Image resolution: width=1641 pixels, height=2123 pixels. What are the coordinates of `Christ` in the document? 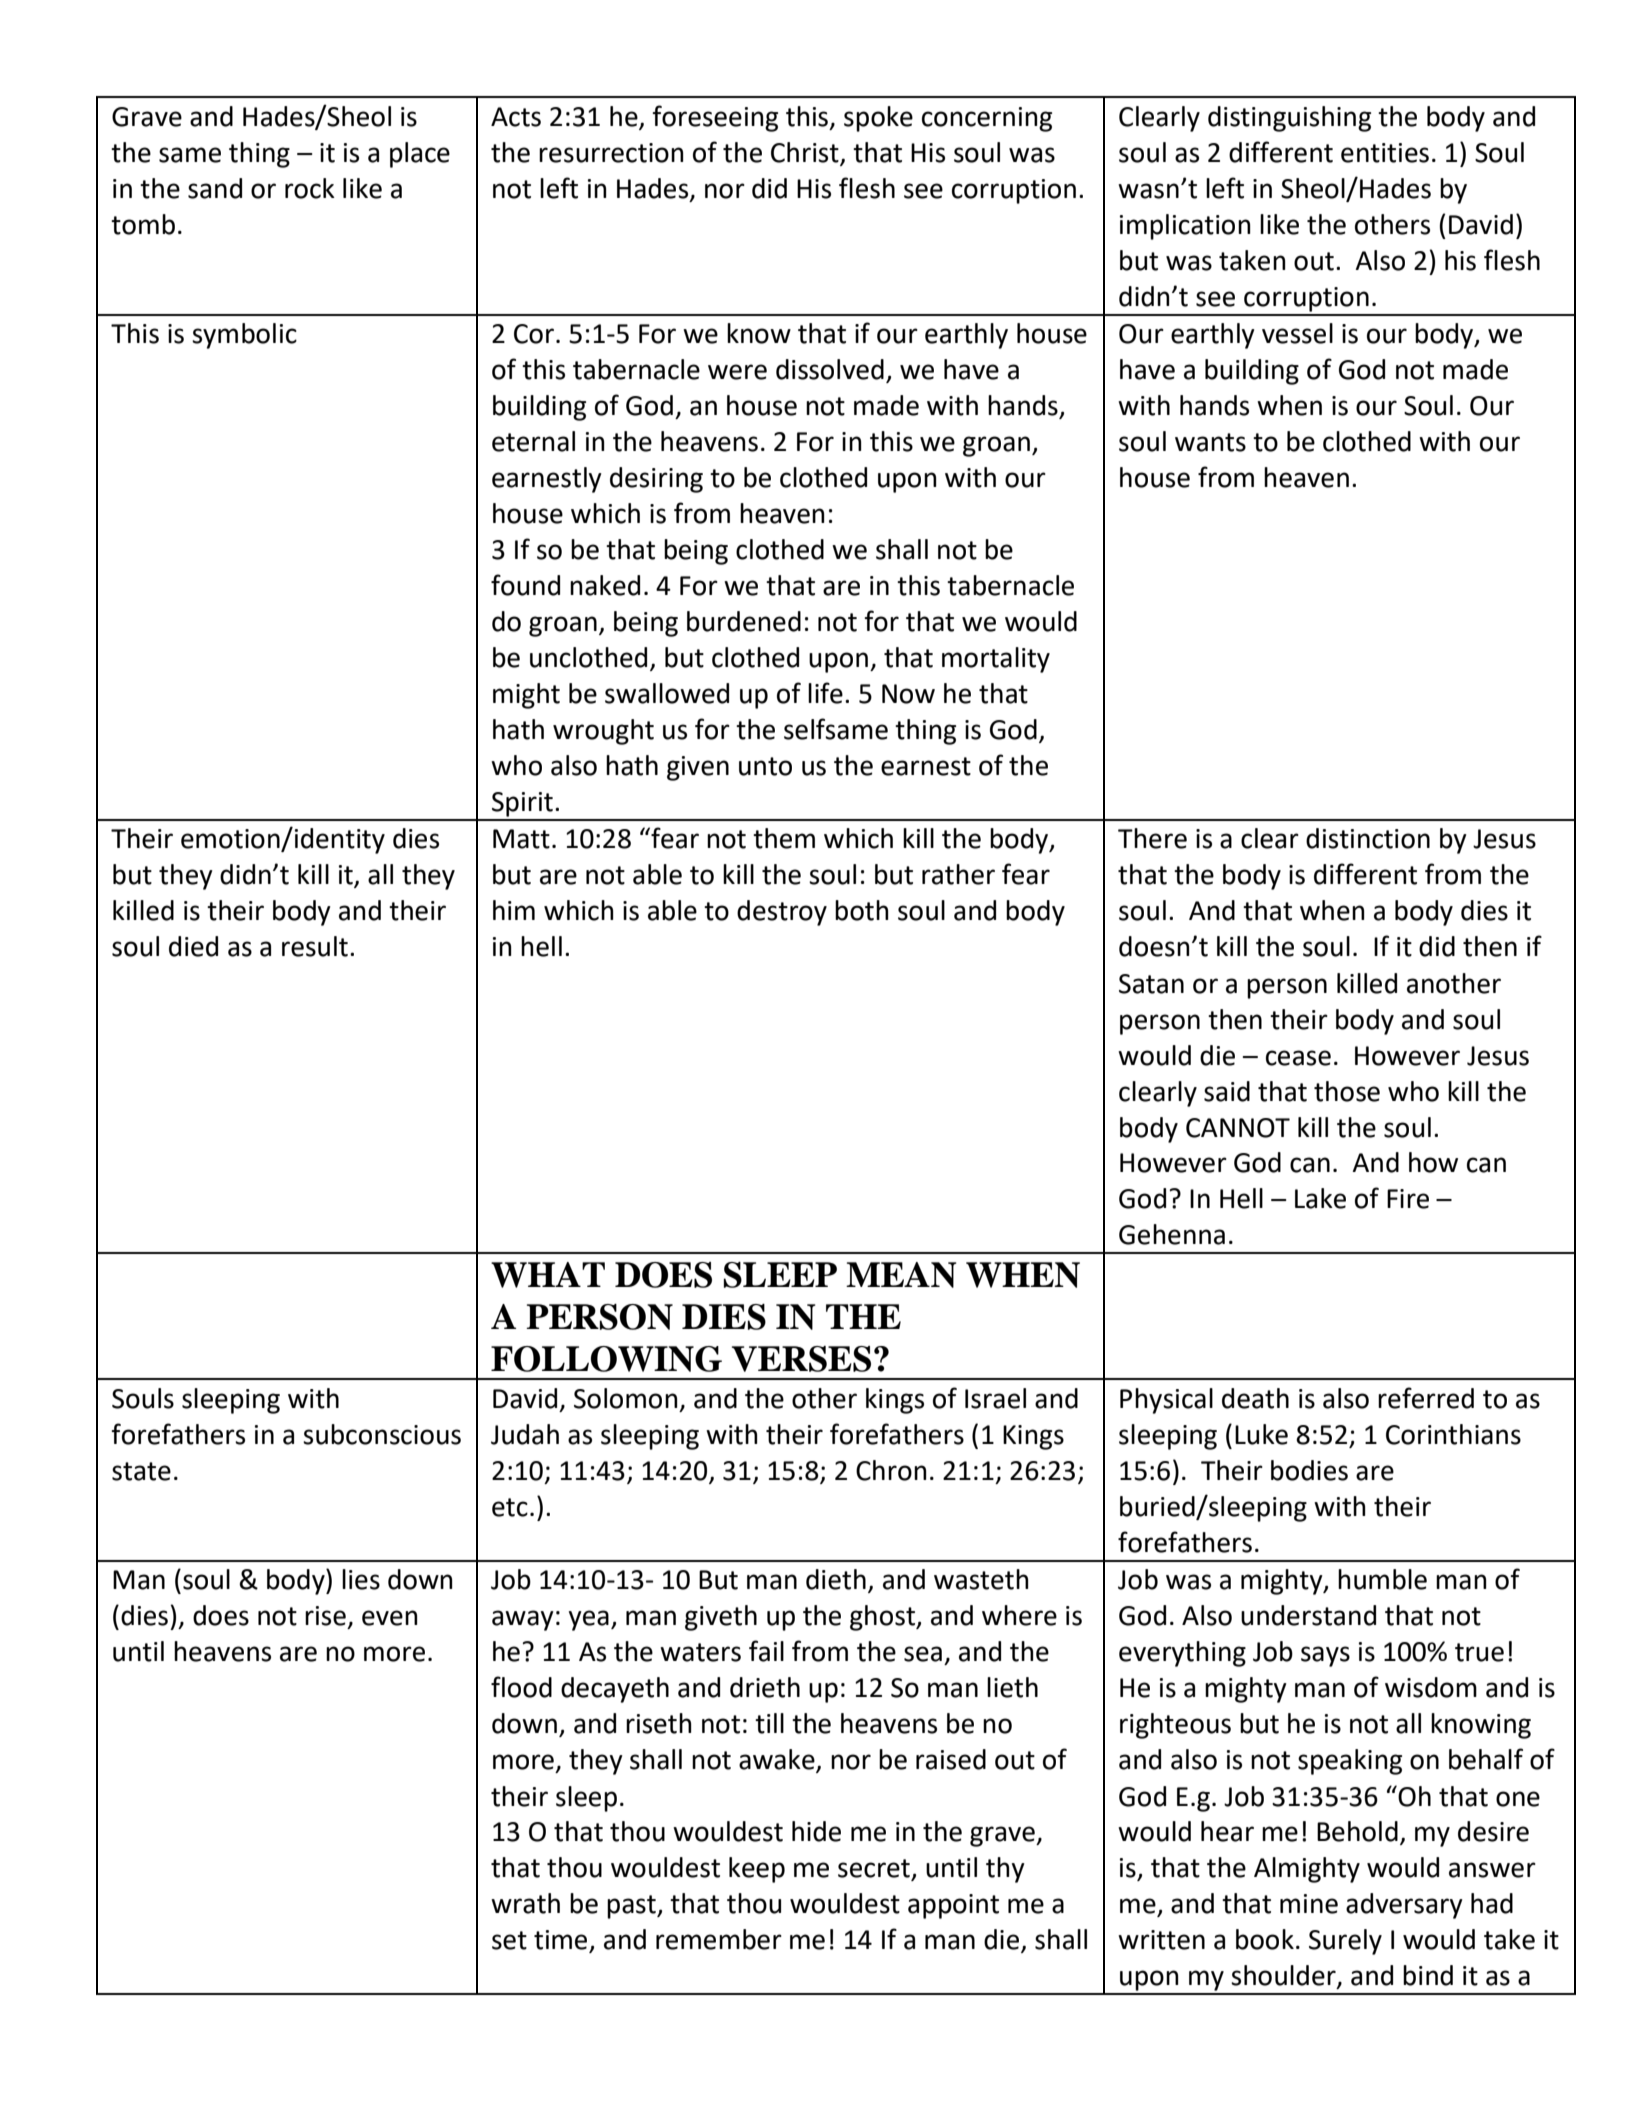 It's located at (806, 153).
